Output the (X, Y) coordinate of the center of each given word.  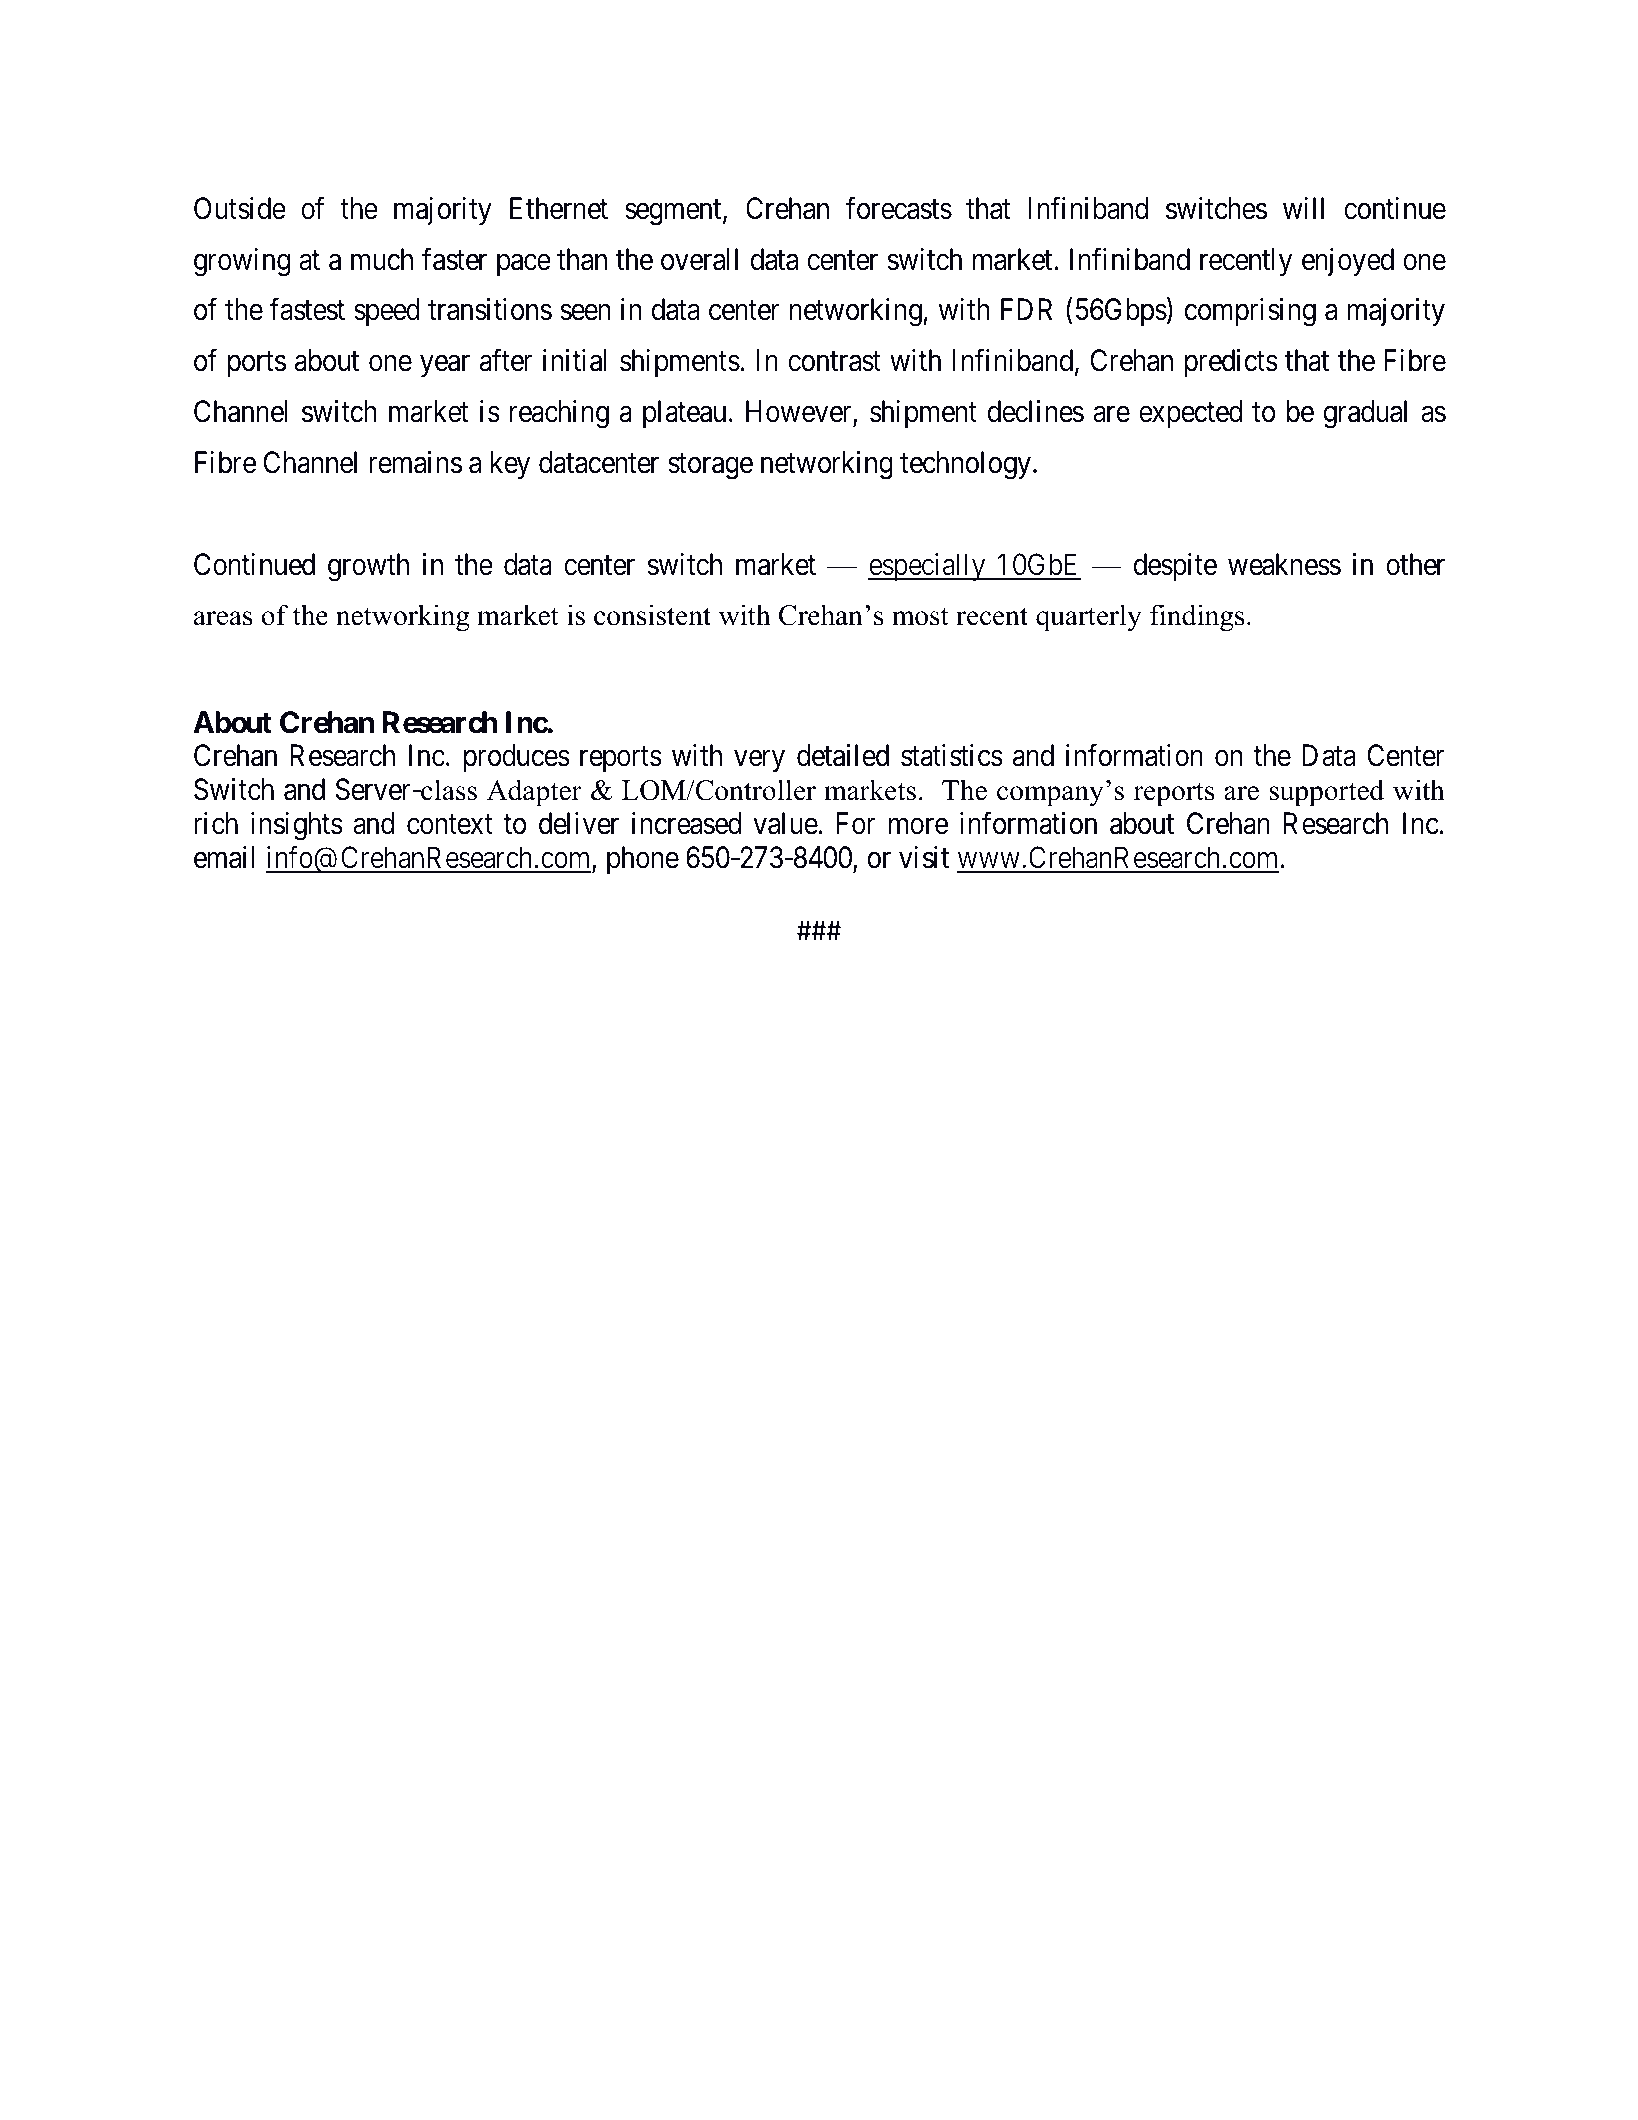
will (1303, 208)
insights (297, 826)
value (786, 823)
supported (1326, 793)
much (382, 259)
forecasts (899, 208)
